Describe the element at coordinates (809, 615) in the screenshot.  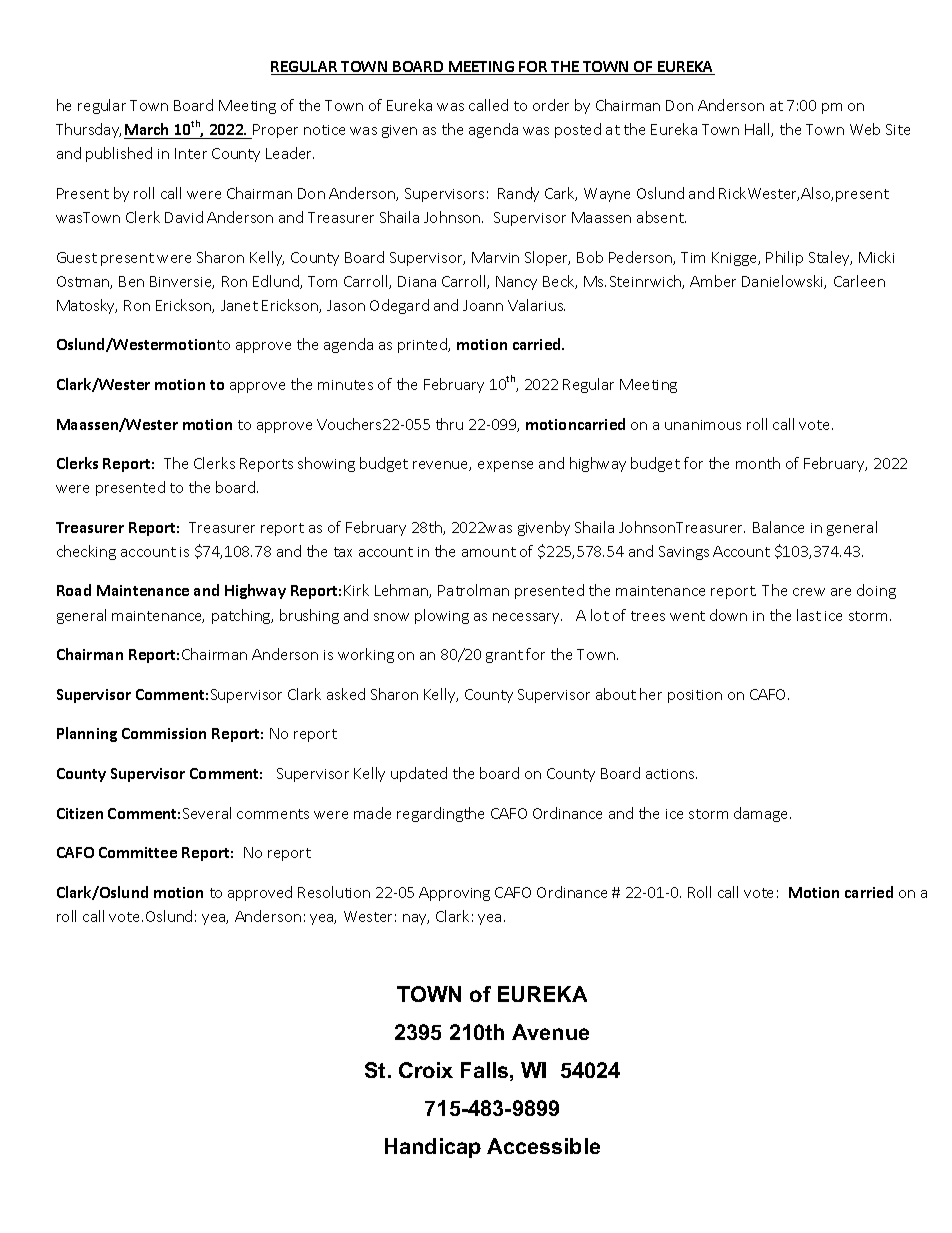
I see `last` at that location.
